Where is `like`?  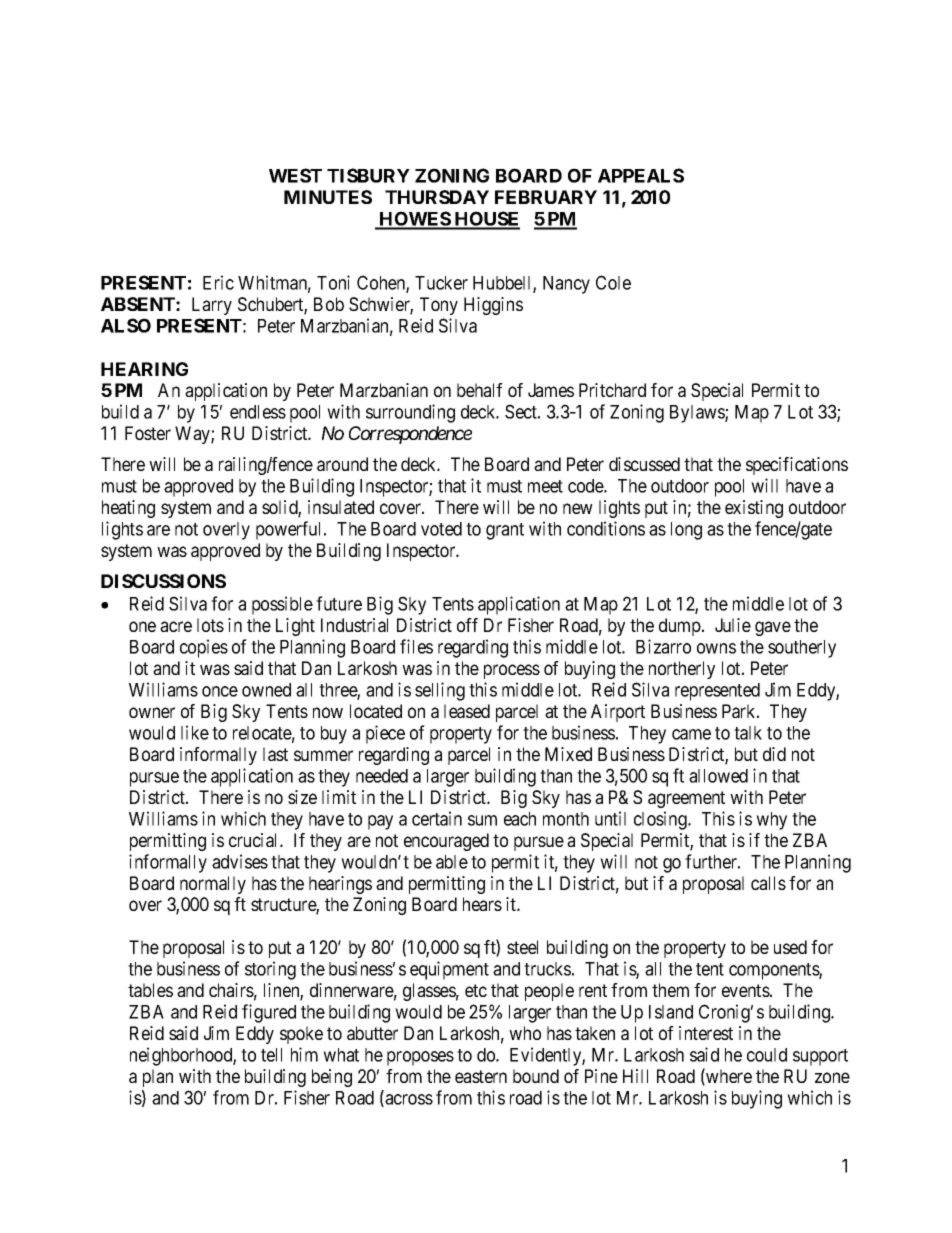 like is located at coordinates (195, 732).
